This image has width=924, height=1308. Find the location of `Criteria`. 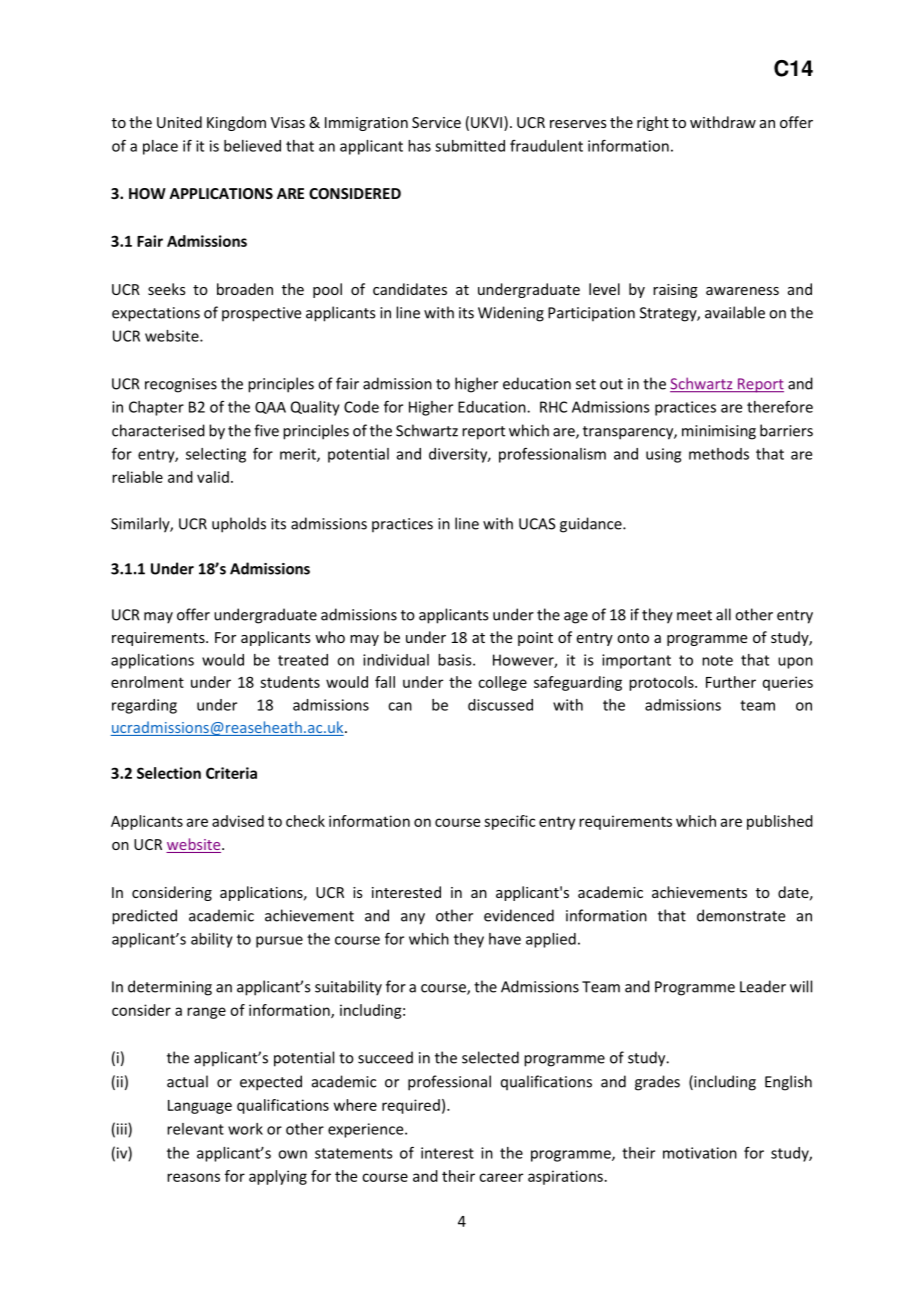

Criteria is located at coordinates (231, 773).
